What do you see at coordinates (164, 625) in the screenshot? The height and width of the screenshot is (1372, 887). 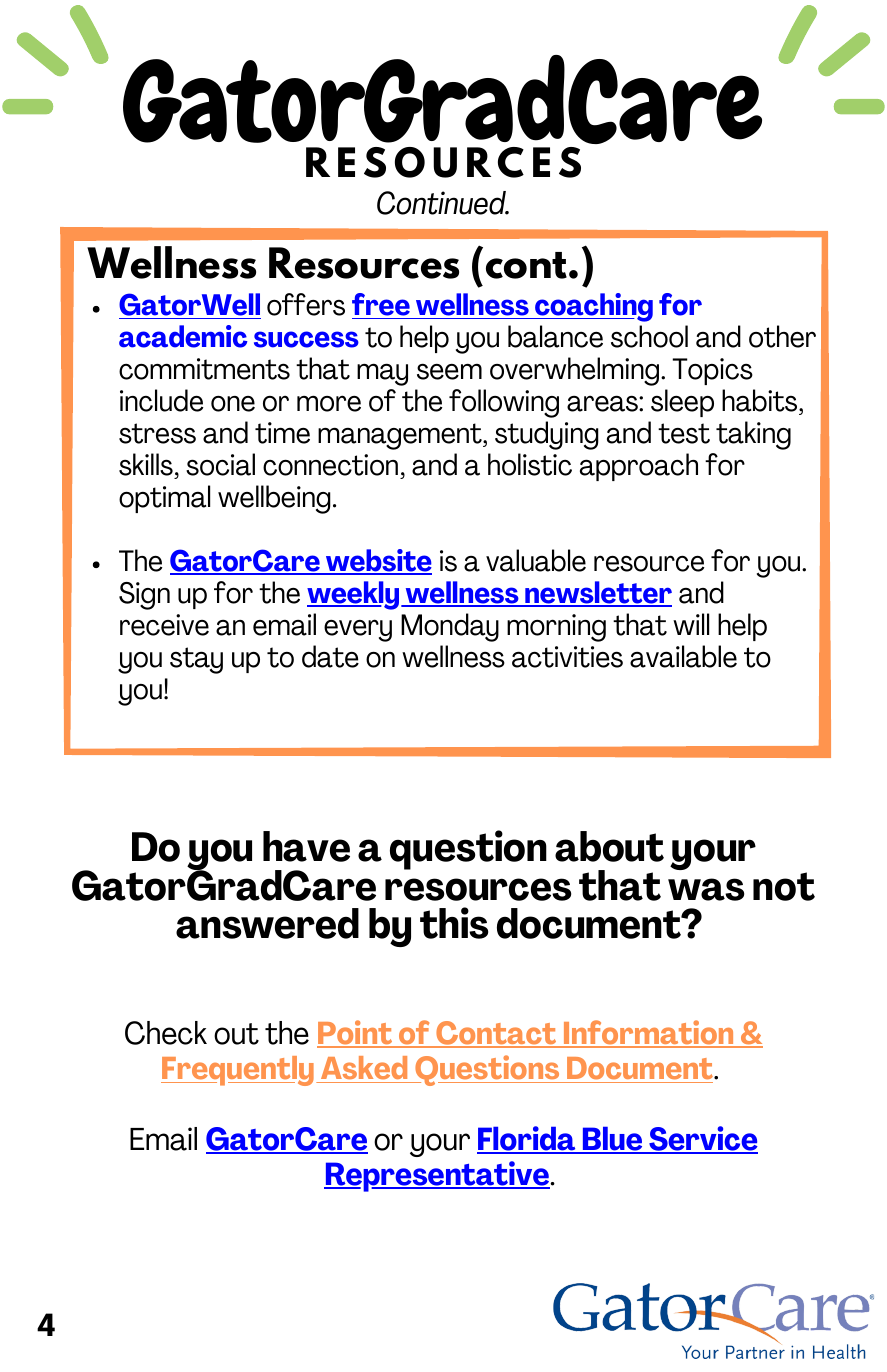 I see `receive` at bounding box center [164, 625].
